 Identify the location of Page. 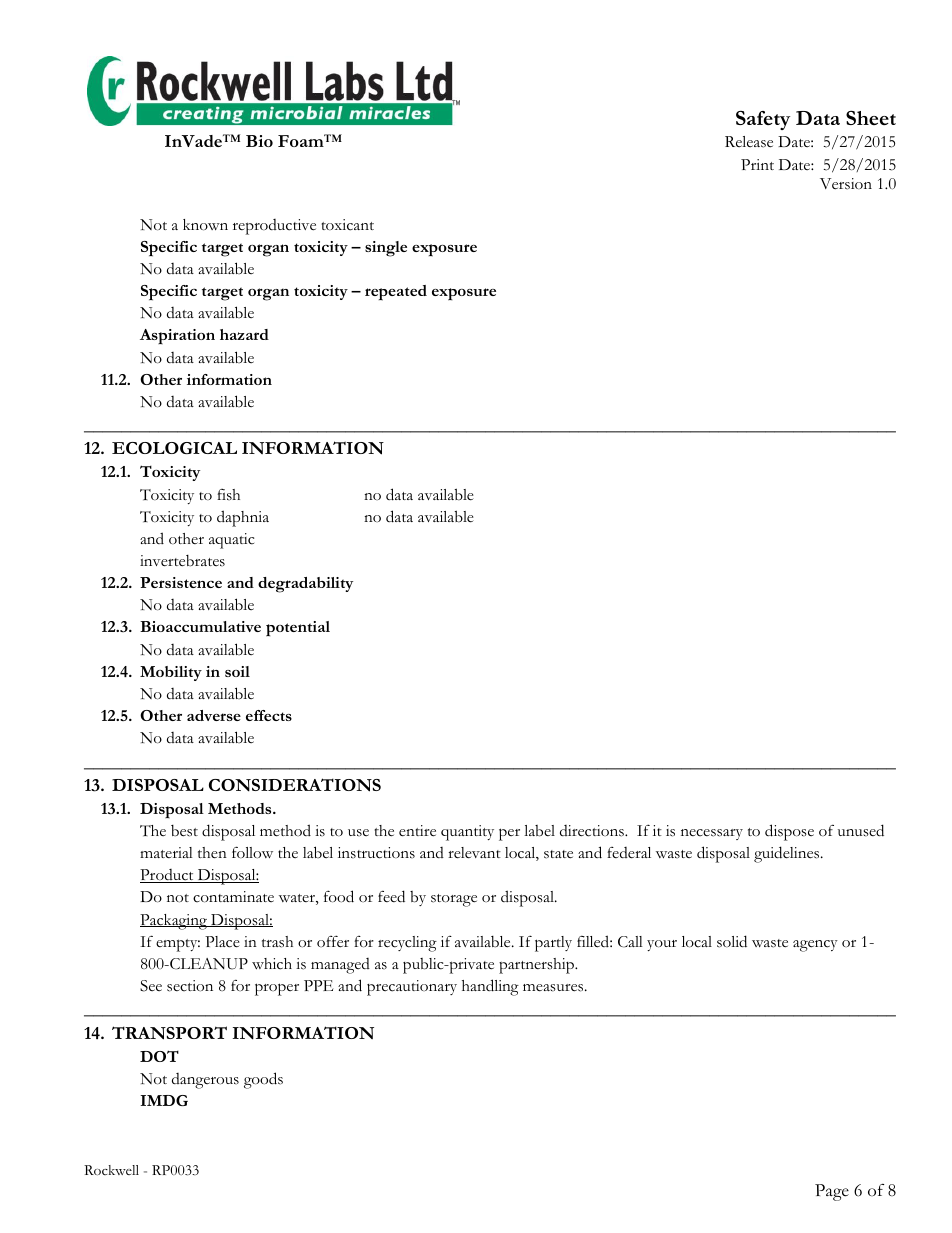
(832, 1192).
